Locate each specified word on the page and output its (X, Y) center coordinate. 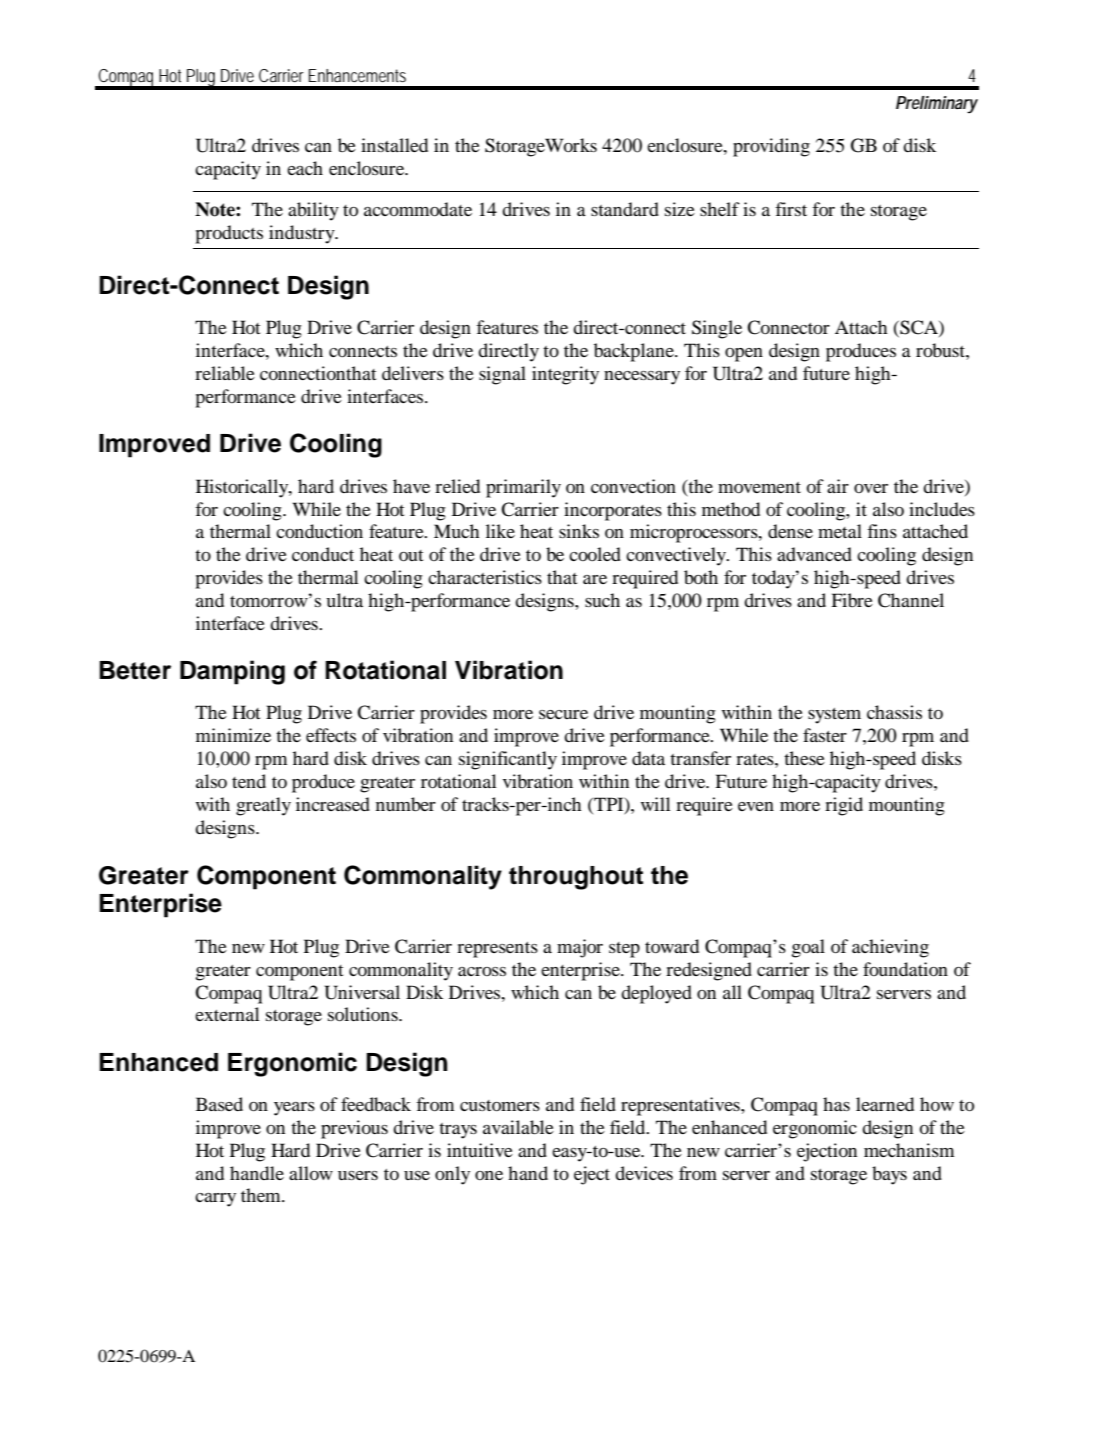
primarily (523, 488)
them (262, 1195)
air (838, 486)
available (518, 1127)
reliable (225, 373)
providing (771, 147)
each (305, 168)
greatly (263, 806)
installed (394, 145)
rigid (844, 806)
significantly (508, 760)
